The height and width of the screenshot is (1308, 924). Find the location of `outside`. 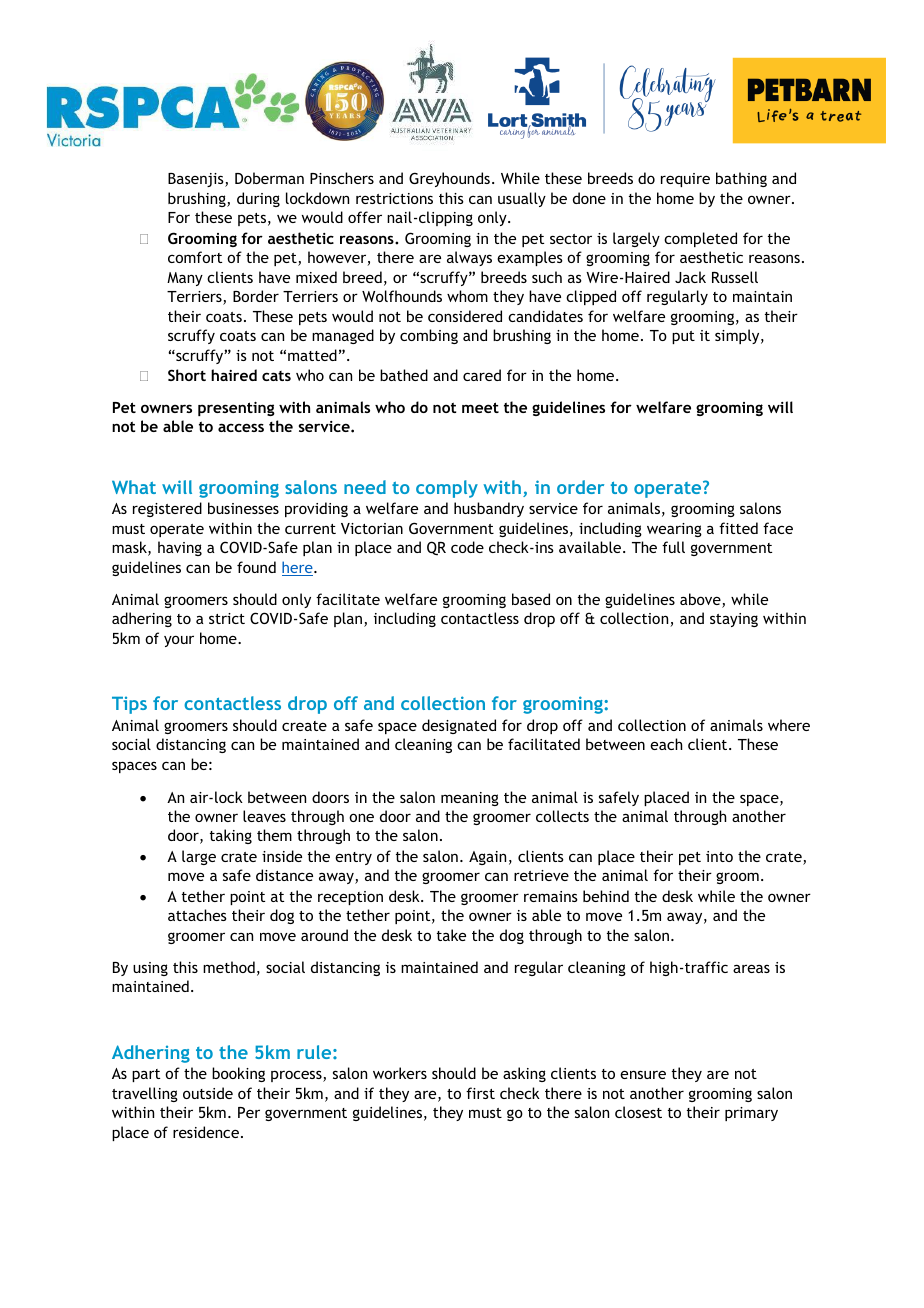

outside is located at coordinates (208, 1093).
